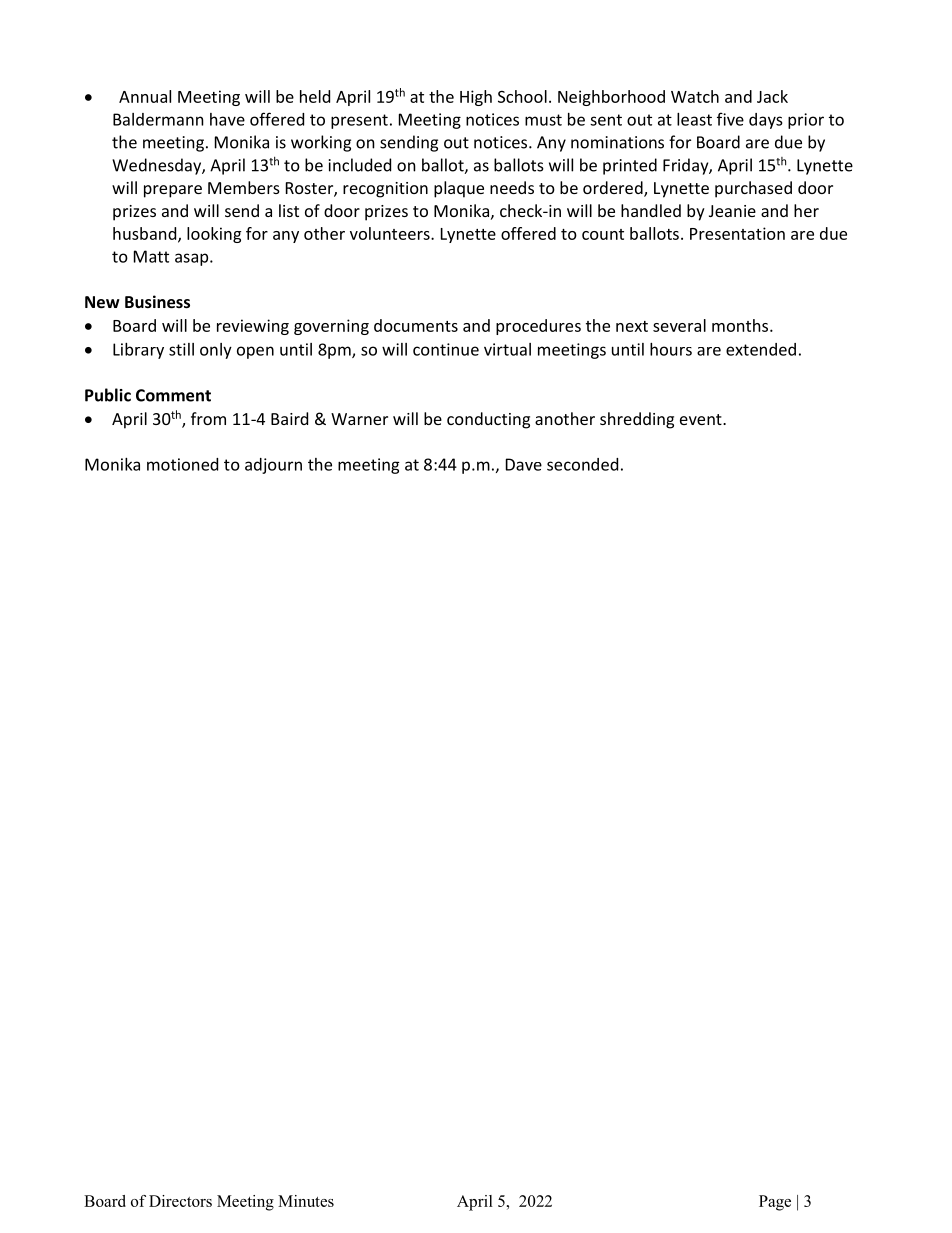 This screenshot has height=1233, width=952. Describe the element at coordinates (180, 1201) in the screenshot. I see `Directors` at that location.
